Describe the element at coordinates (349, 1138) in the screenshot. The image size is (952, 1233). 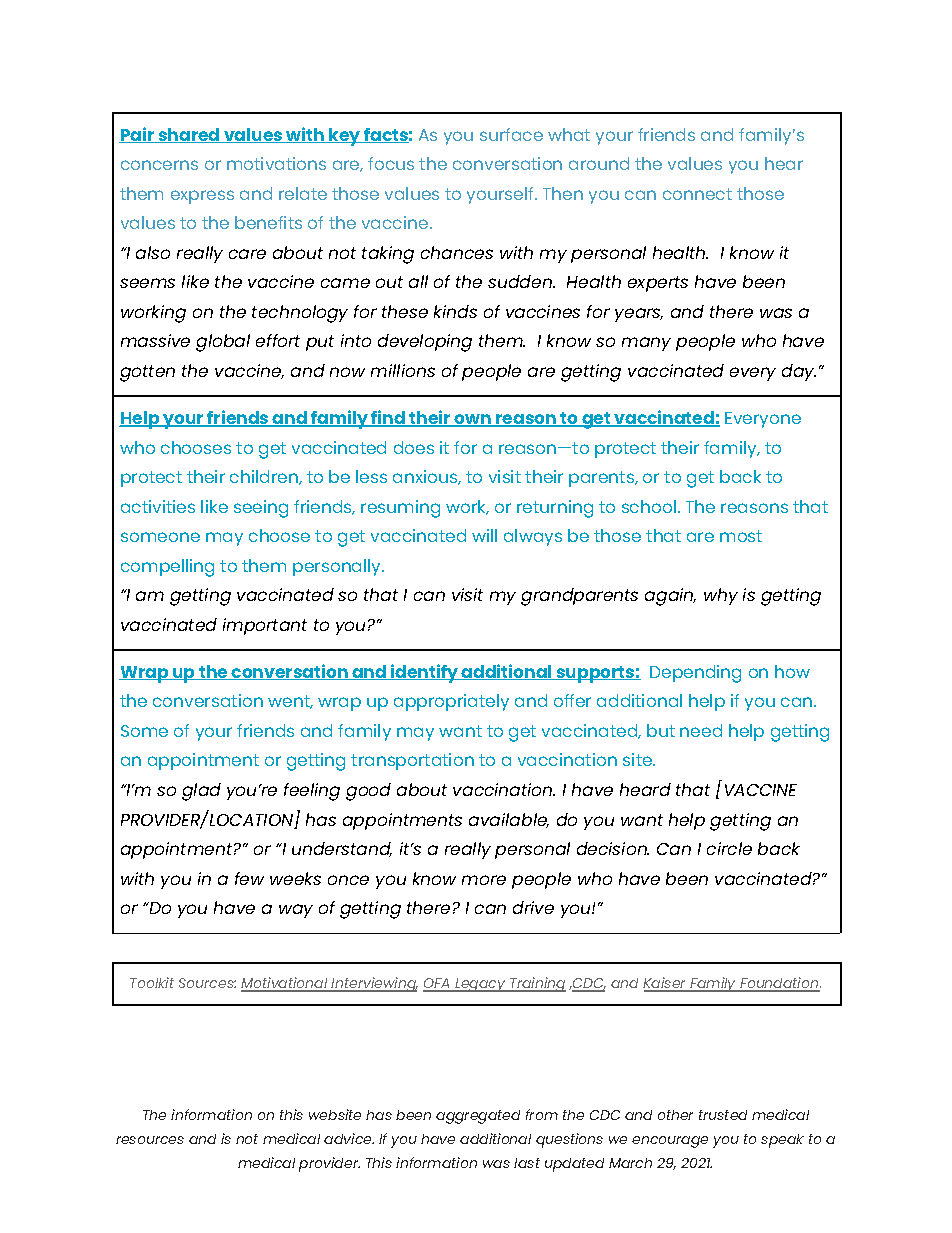
I see `advice` at that location.
